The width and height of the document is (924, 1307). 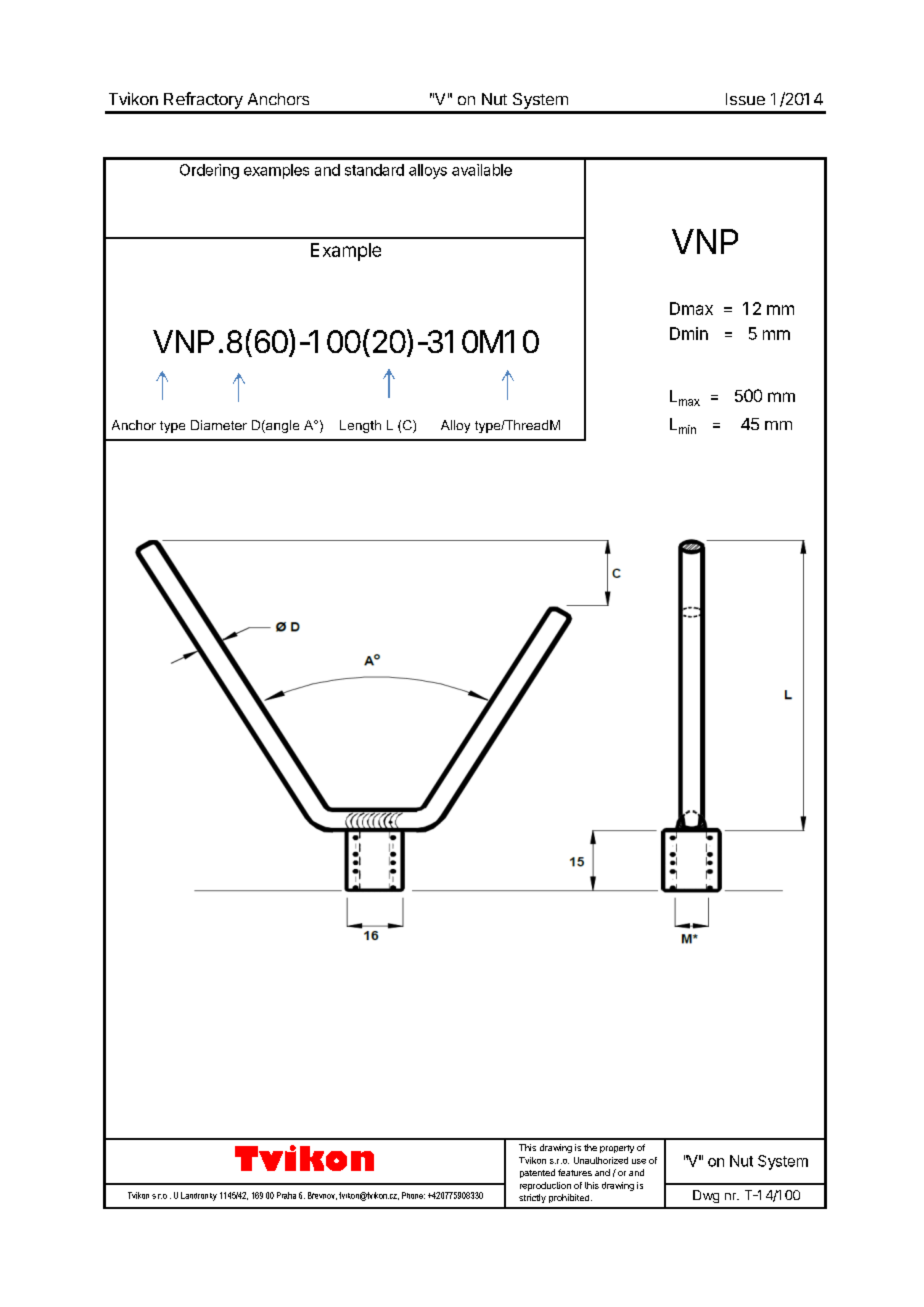 I want to click on Dwg, so click(x=706, y=1196).
